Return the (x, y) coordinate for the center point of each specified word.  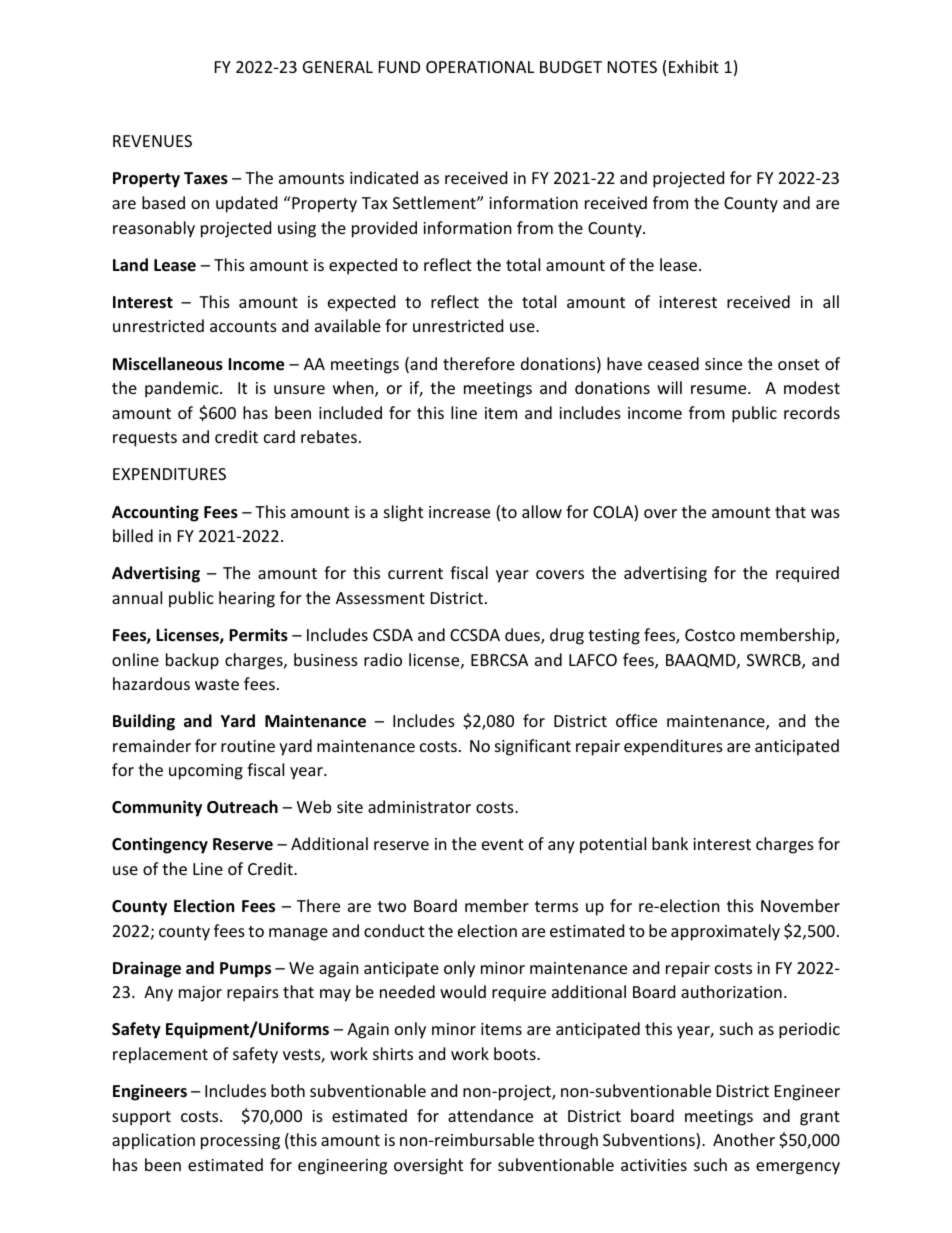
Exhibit (694, 66)
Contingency (160, 845)
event (503, 844)
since (723, 364)
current (415, 573)
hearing (247, 599)
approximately (725, 932)
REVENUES (152, 141)
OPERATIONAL (480, 67)
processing (240, 1142)
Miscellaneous (168, 364)
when (354, 389)
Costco (710, 635)
